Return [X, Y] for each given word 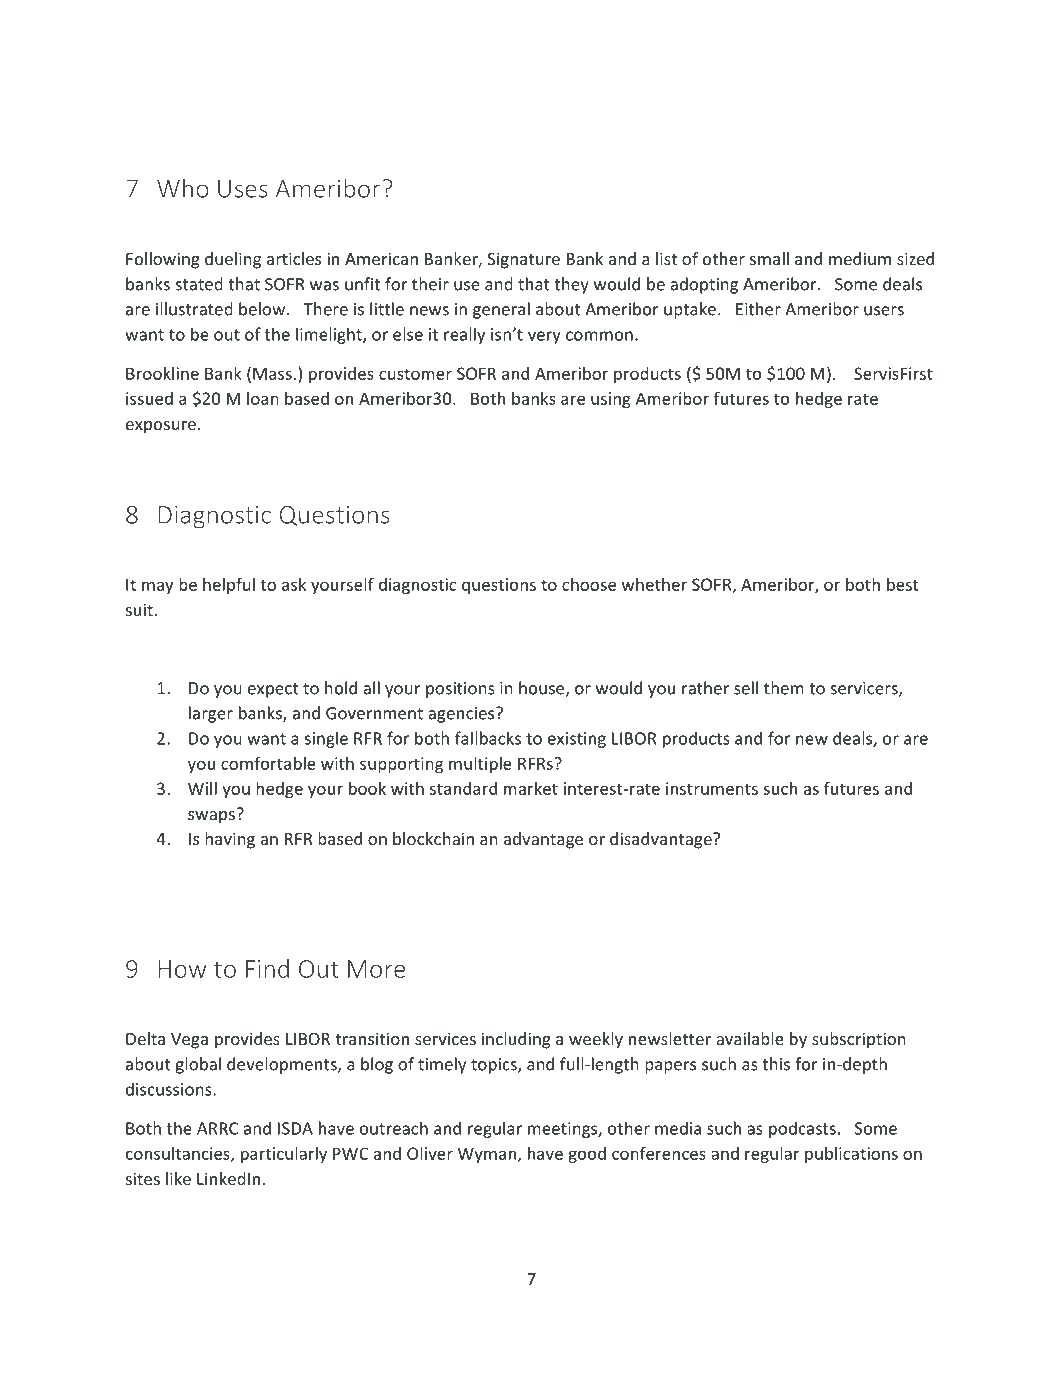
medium [860, 258]
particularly [284, 1155]
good [587, 1155]
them [784, 688]
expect [273, 690]
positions [460, 690]
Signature [523, 260]
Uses [243, 189]
